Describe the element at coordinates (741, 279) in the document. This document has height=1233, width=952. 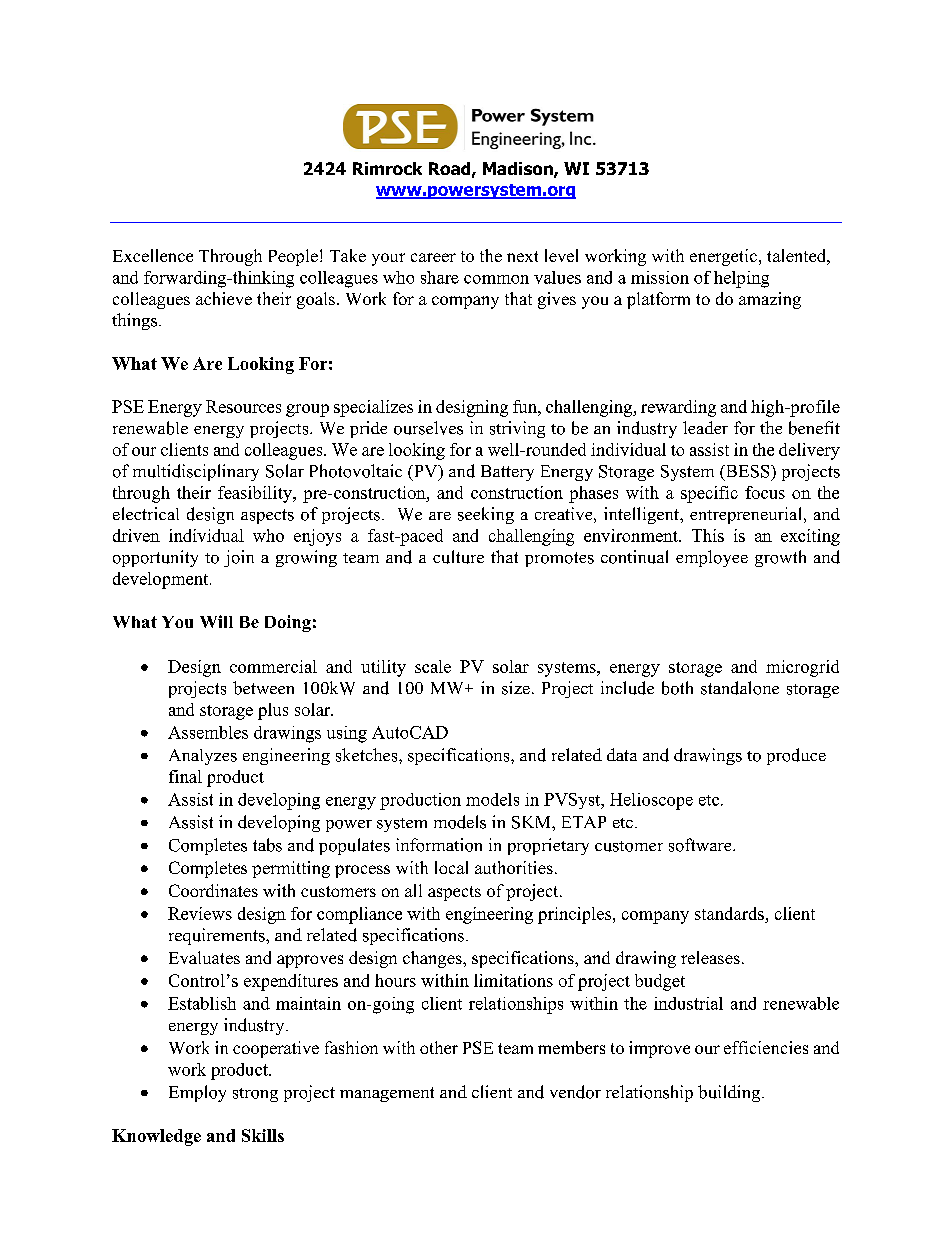
I see `helping` at that location.
